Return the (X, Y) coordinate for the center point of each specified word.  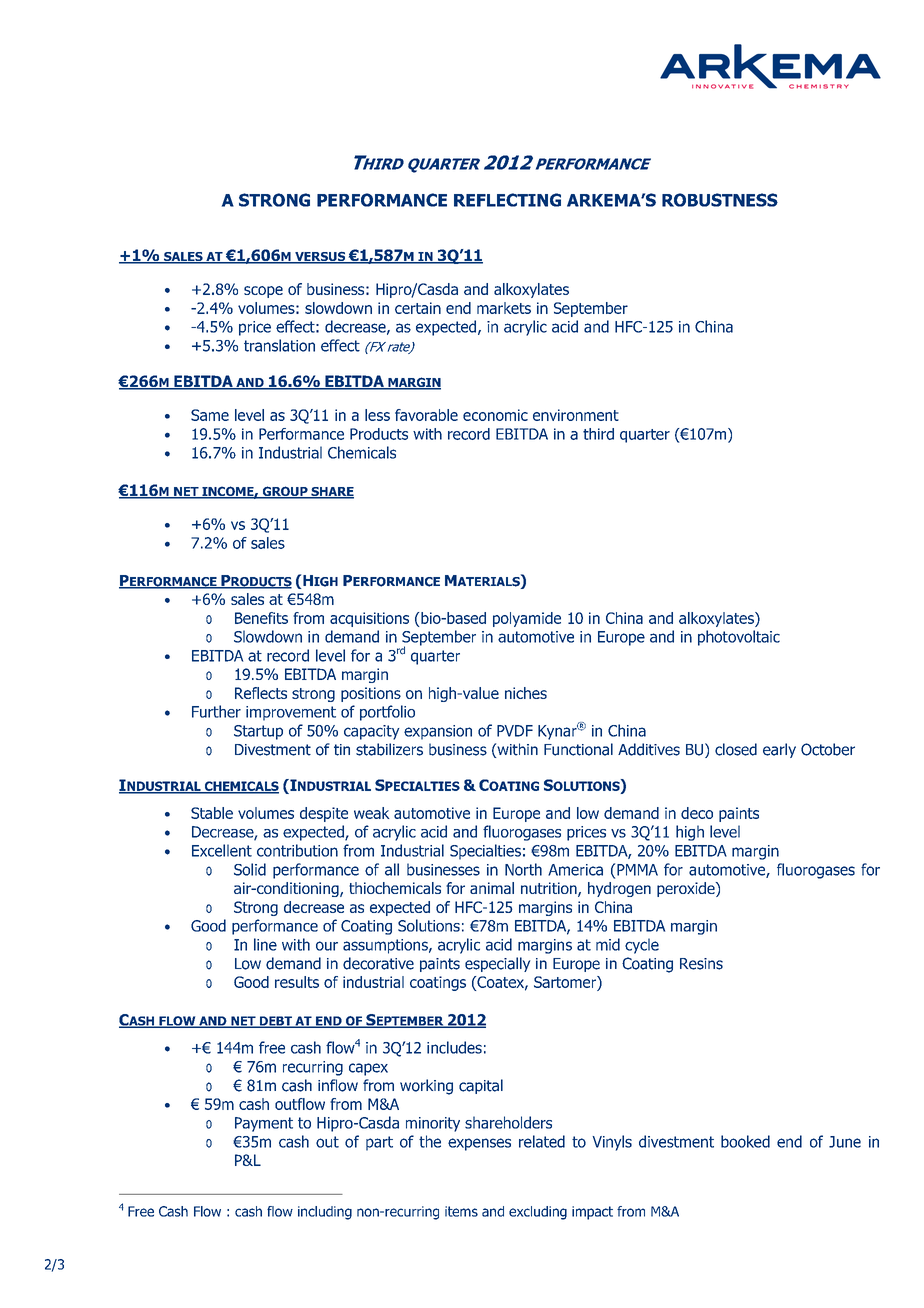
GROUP (285, 492)
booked (745, 1141)
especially (497, 964)
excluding (538, 1213)
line (265, 944)
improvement (291, 713)
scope (263, 292)
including (325, 1213)
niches (526, 693)
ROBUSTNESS (720, 200)
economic (495, 415)
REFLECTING (507, 200)
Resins (701, 964)
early (779, 750)
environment (576, 415)
